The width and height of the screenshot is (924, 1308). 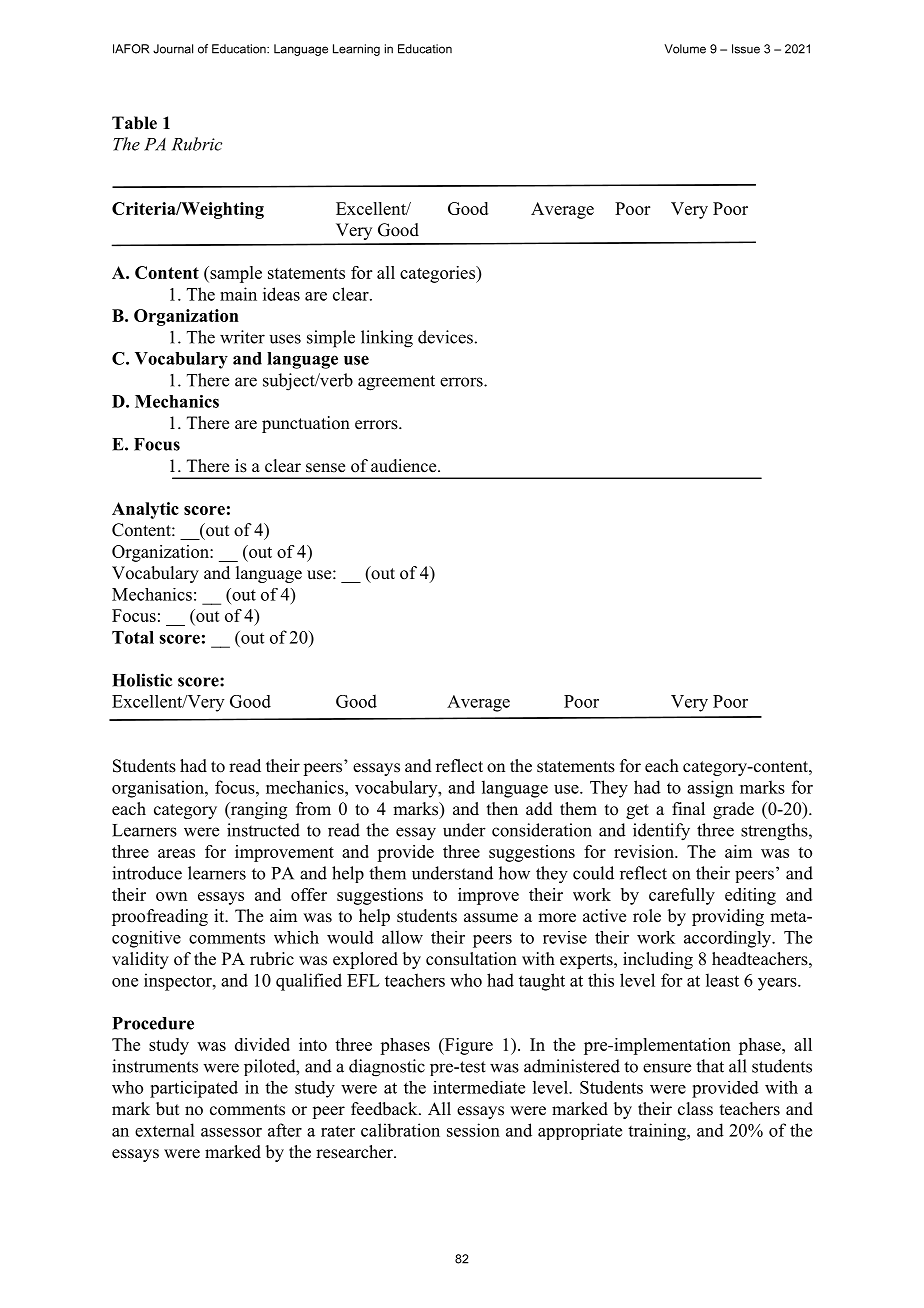 What do you see at coordinates (133, 637) in the screenshot?
I see `Total` at bounding box center [133, 637].
